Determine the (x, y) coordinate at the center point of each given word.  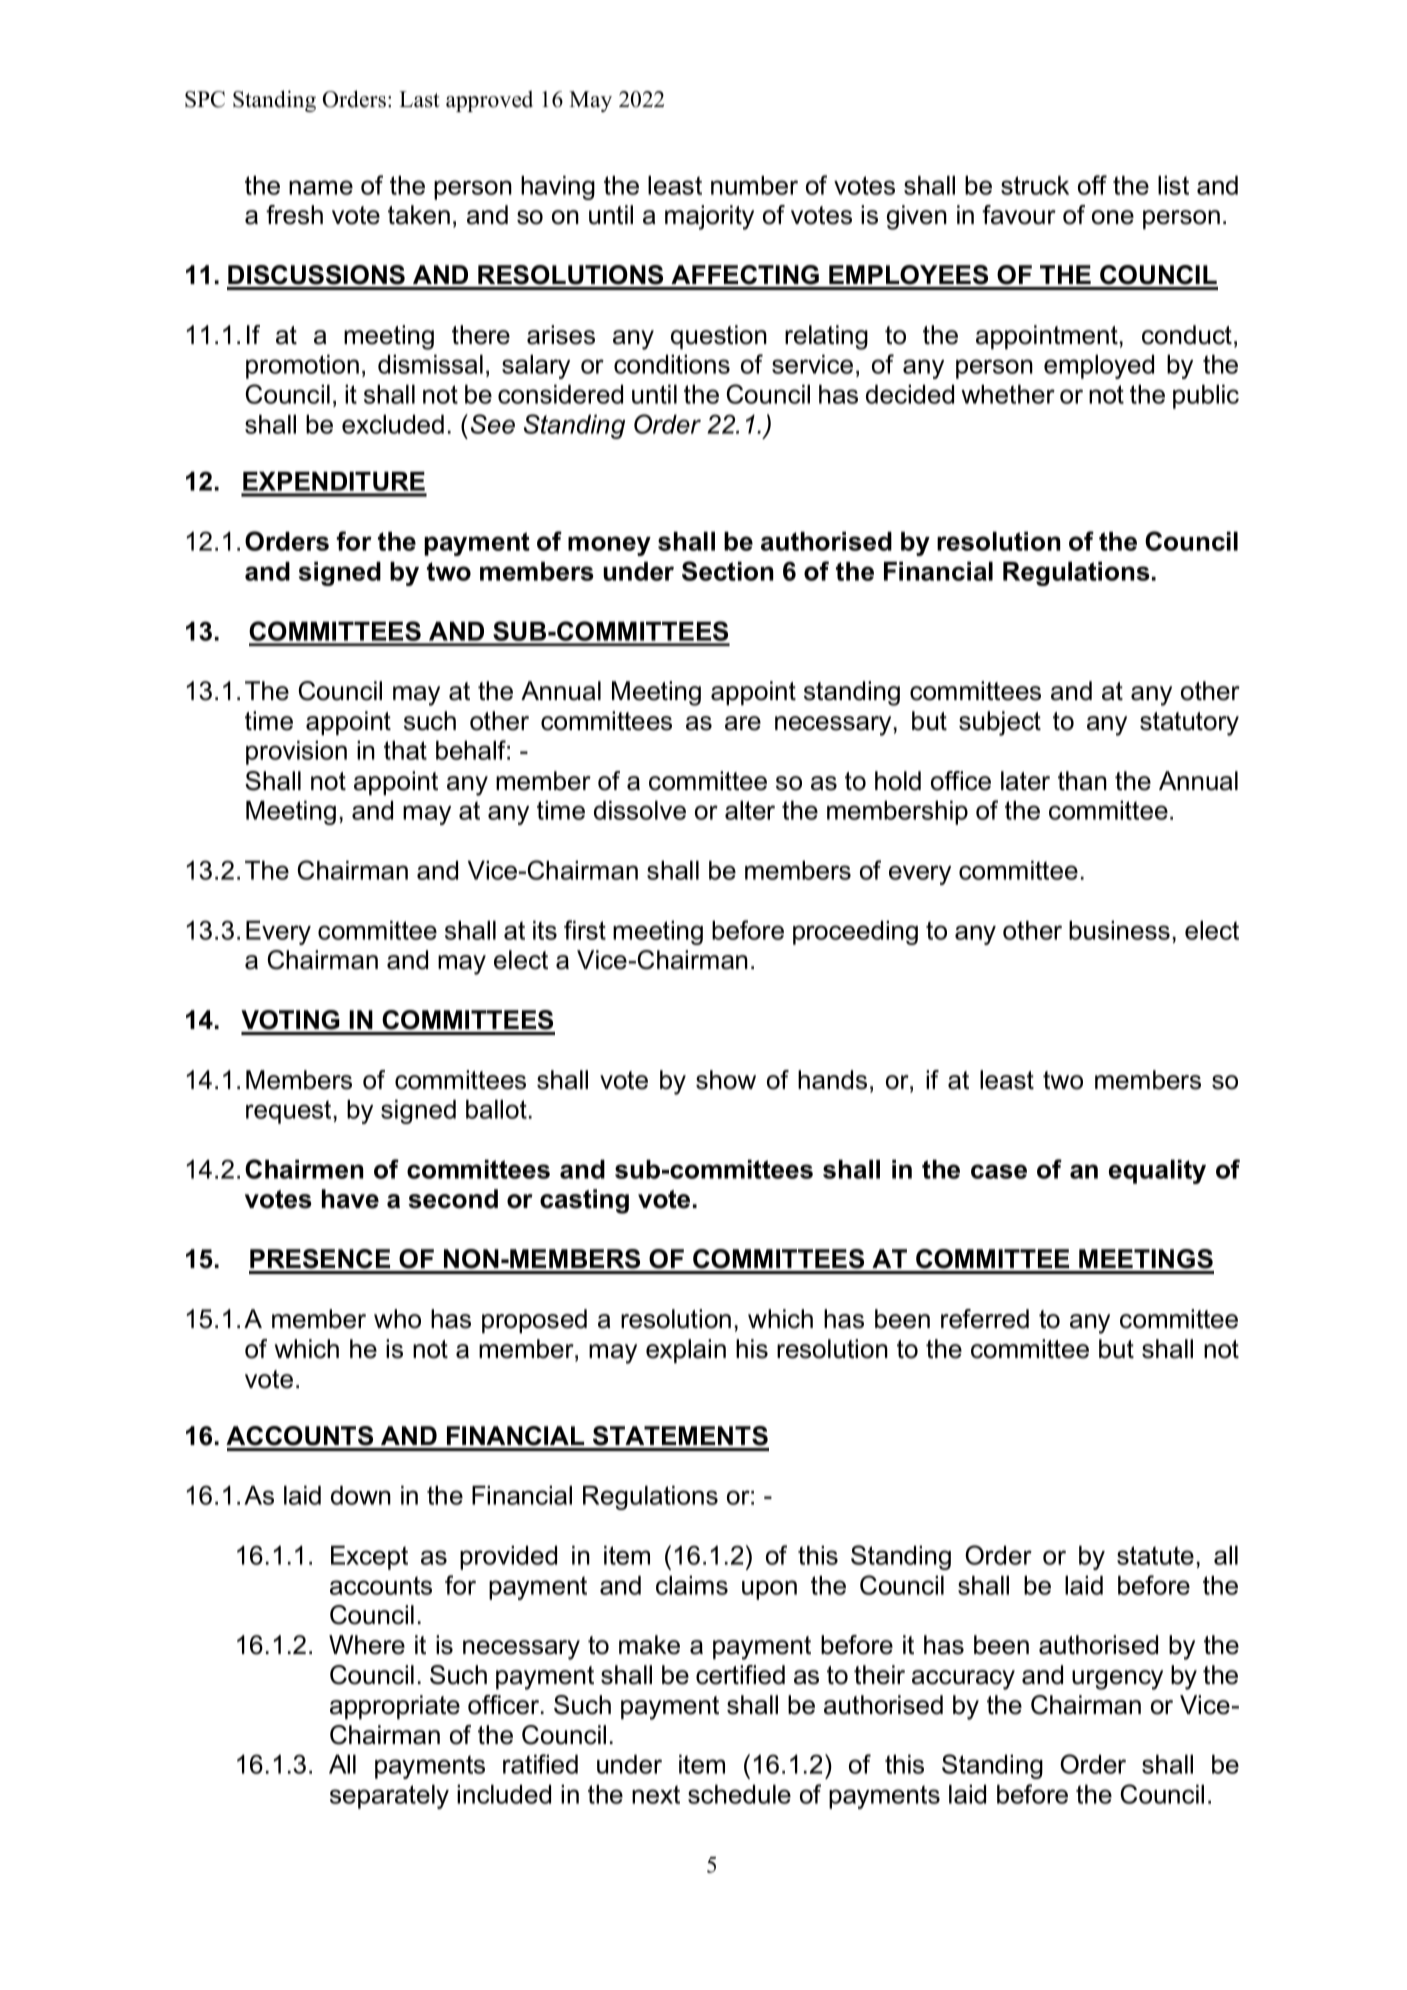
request (288, 1112)
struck (1035, 185)
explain (686, 1351)
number (754, 185)
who (397, 1319)
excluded (393, 424)
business (1119, 930)
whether (1008, 394)
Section (727, 571)
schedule (739, 1794)
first (585, 930)
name (321, 187)
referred (985, 1319)
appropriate (395, 1707)
